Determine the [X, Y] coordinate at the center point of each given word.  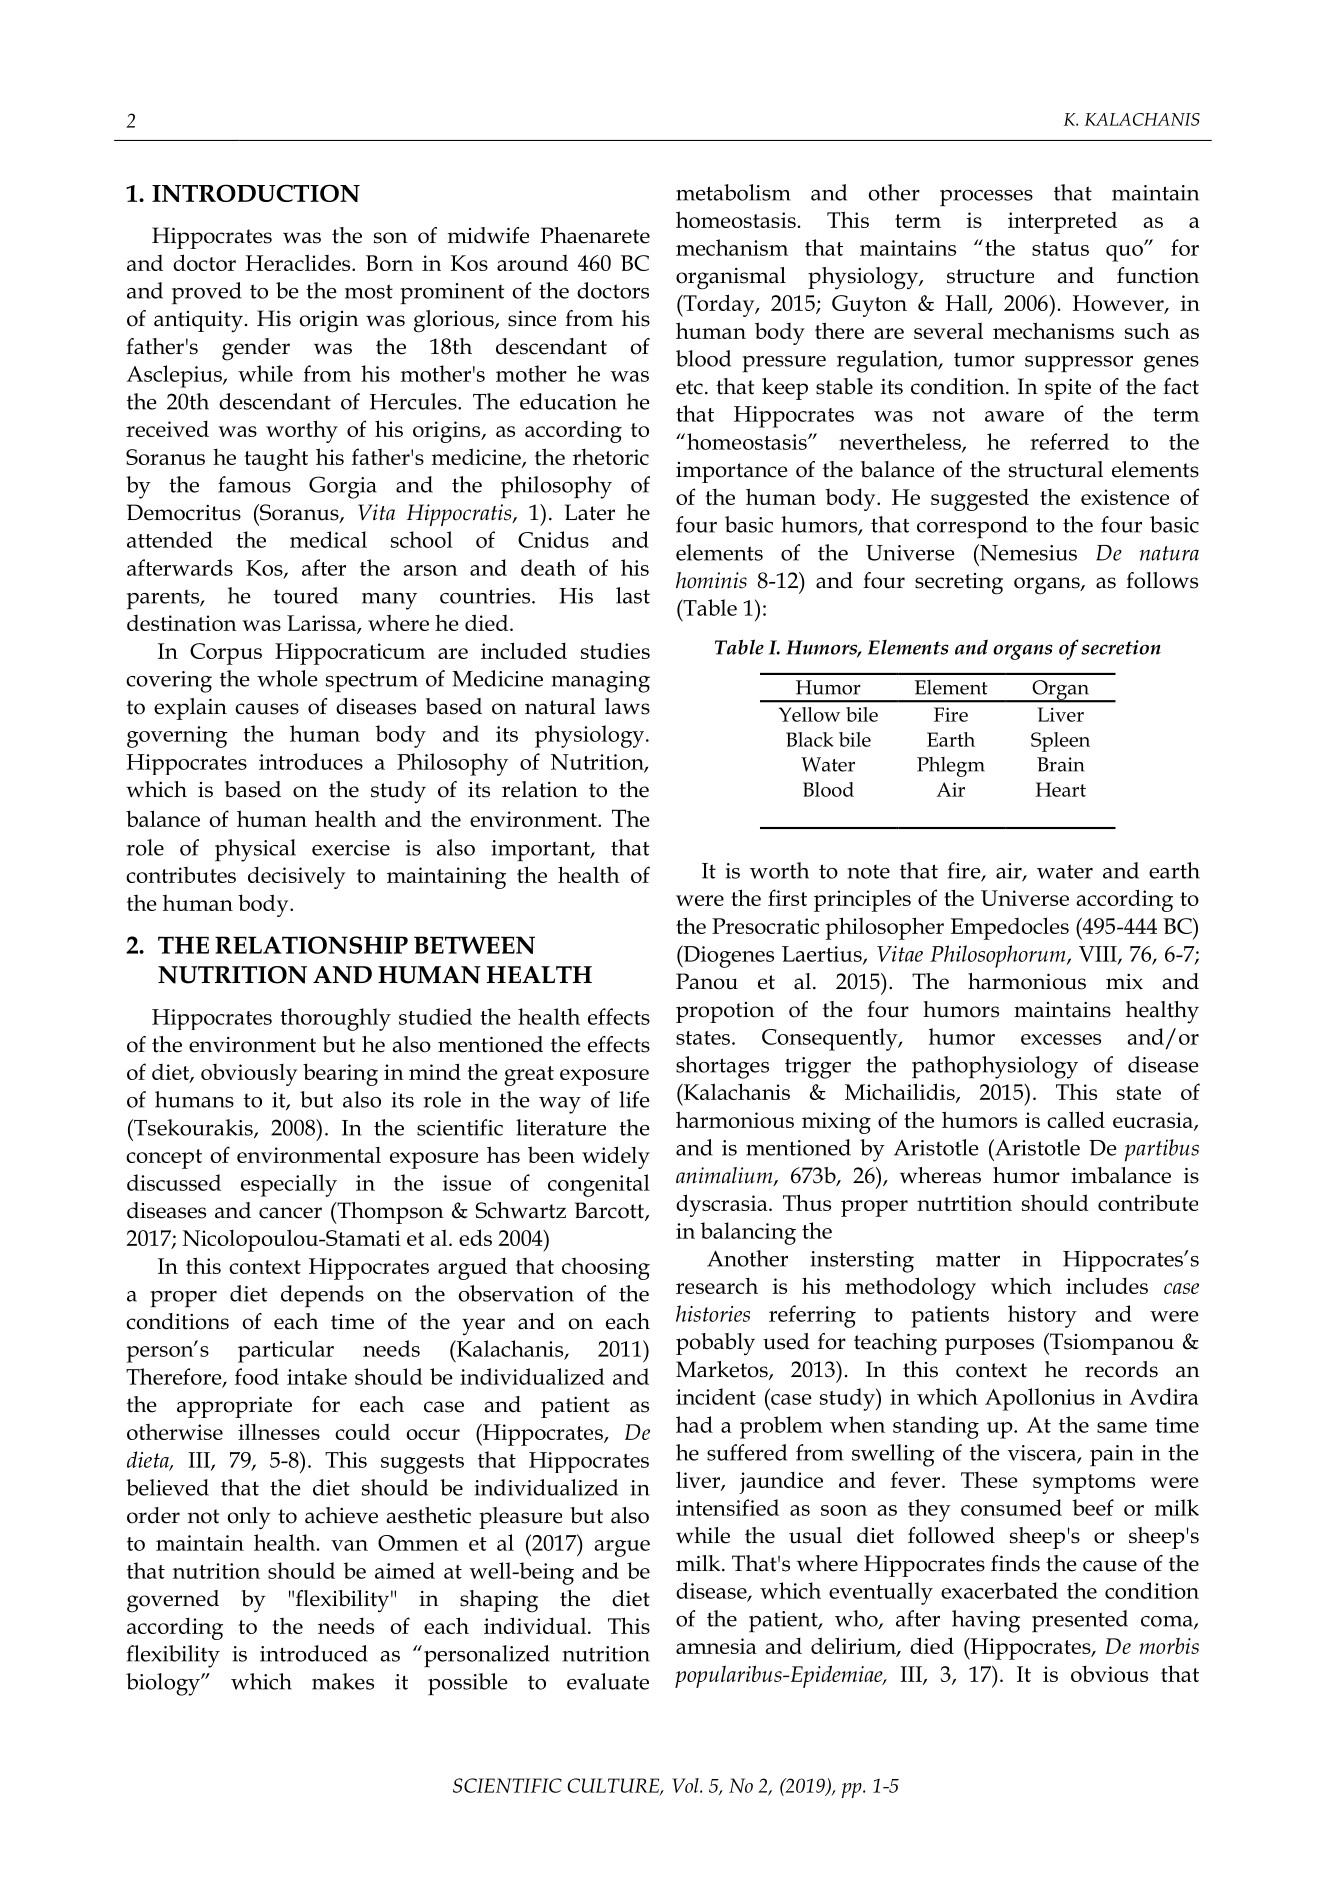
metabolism [733, 192]
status [1060, 249]
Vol [686, 1785]
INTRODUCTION [256, 193]
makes [343, 1681]
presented [1080, 1621]
